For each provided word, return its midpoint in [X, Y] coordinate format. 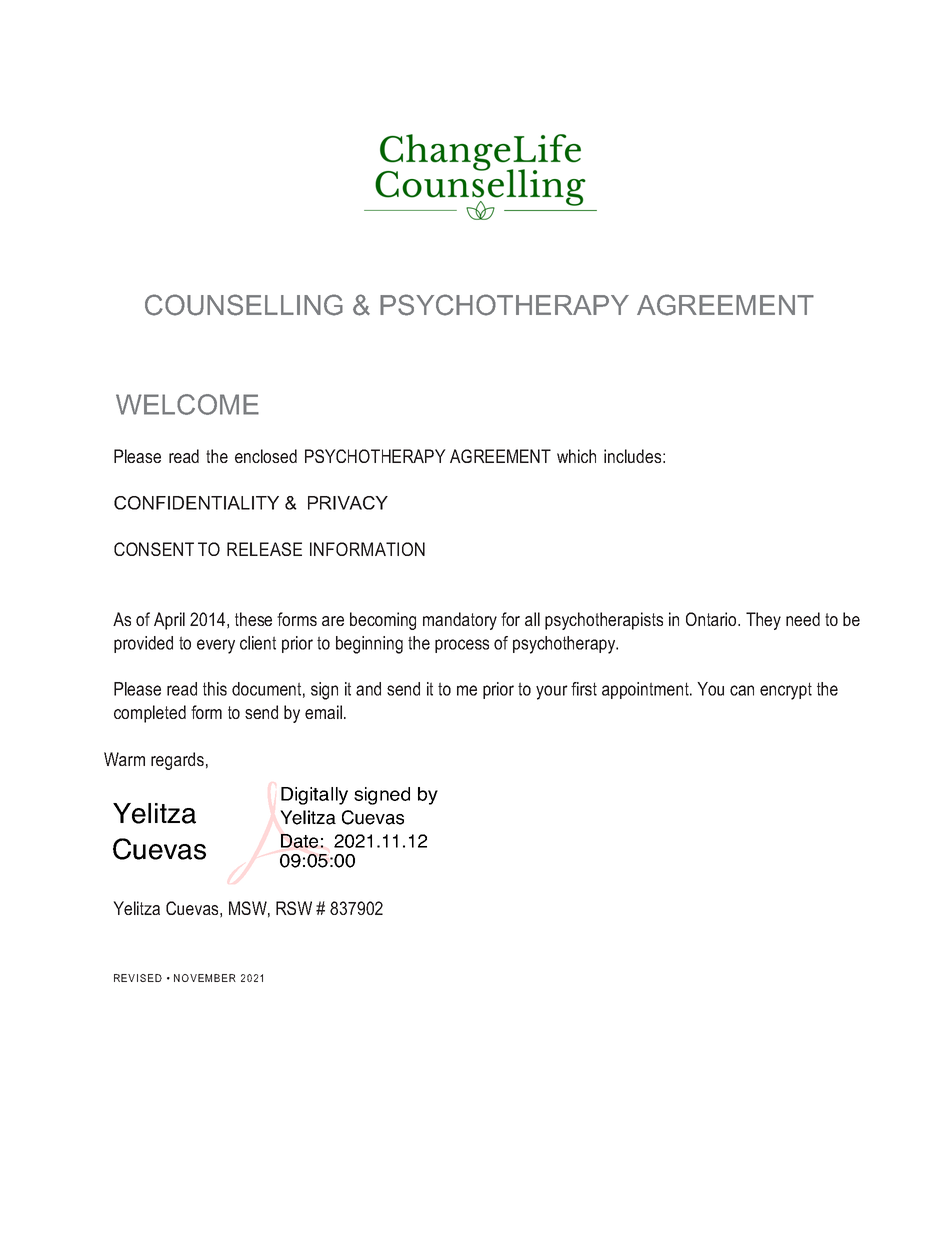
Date [299, 841]
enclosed [266, 456]
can [742, 690]
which [576, 456]
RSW [294, 908]
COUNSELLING [244, 305]
